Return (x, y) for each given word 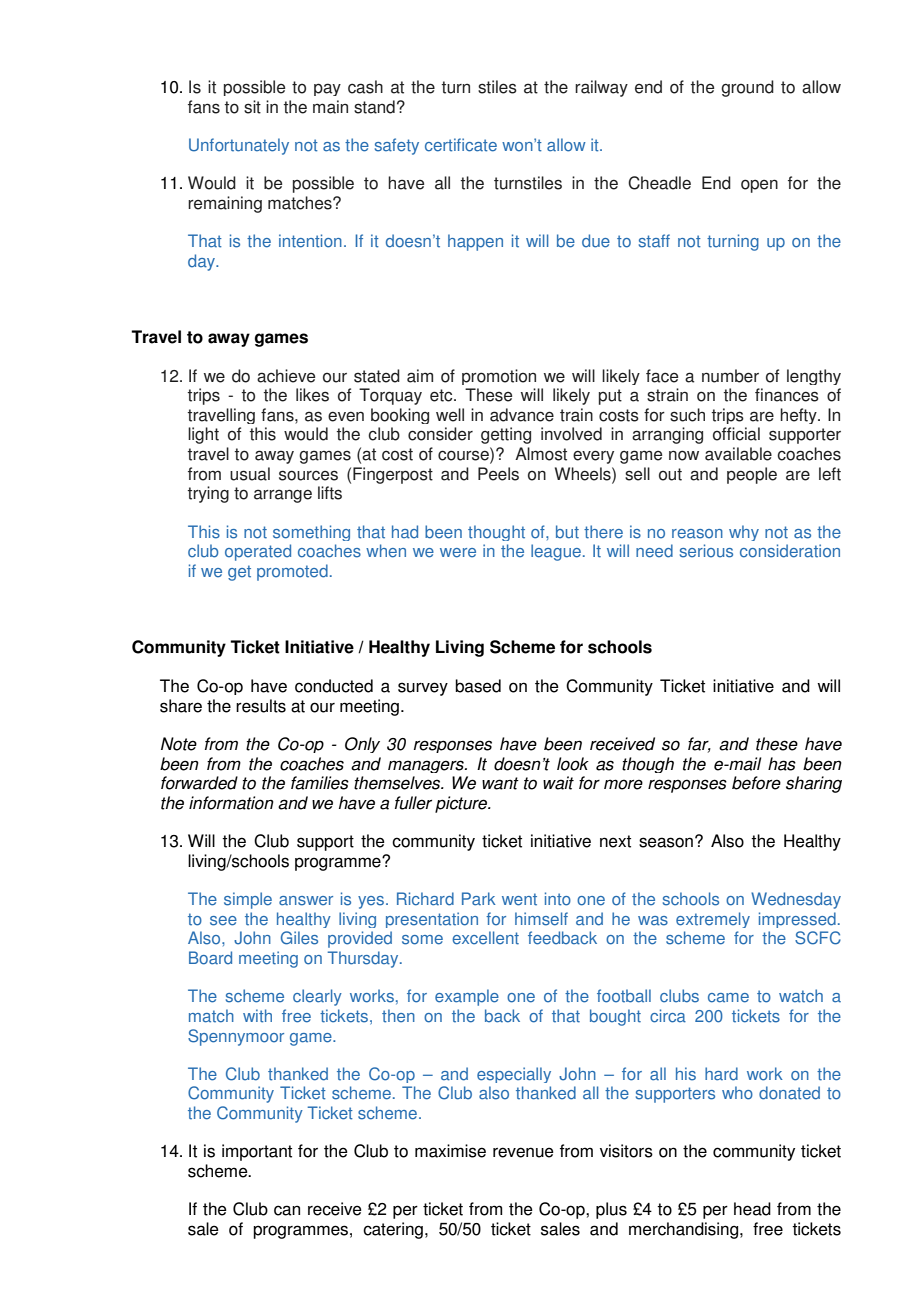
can (287, 1210)
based (478, 686)
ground (747, 88)
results (261, 706)
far (699, 745)
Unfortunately (239, 146)
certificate (461, 145)
